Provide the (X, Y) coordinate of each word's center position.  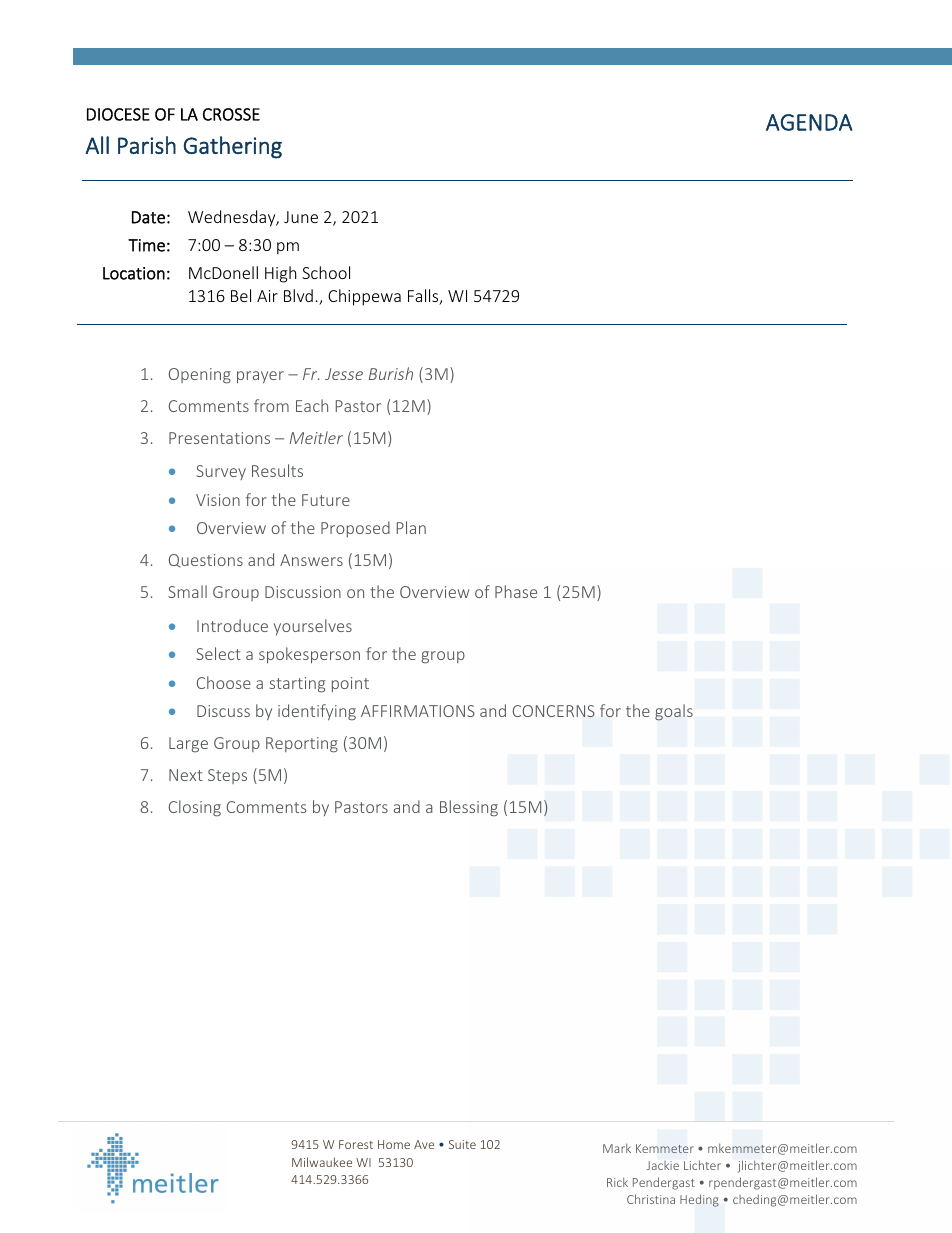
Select (218, 653)
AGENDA (809, 122)
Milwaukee (322, 1162)
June (301, 217)
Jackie (662, 1165)
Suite (462, 1144)
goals (674, 712)
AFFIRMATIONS (418, 711)
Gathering (232, 147)
